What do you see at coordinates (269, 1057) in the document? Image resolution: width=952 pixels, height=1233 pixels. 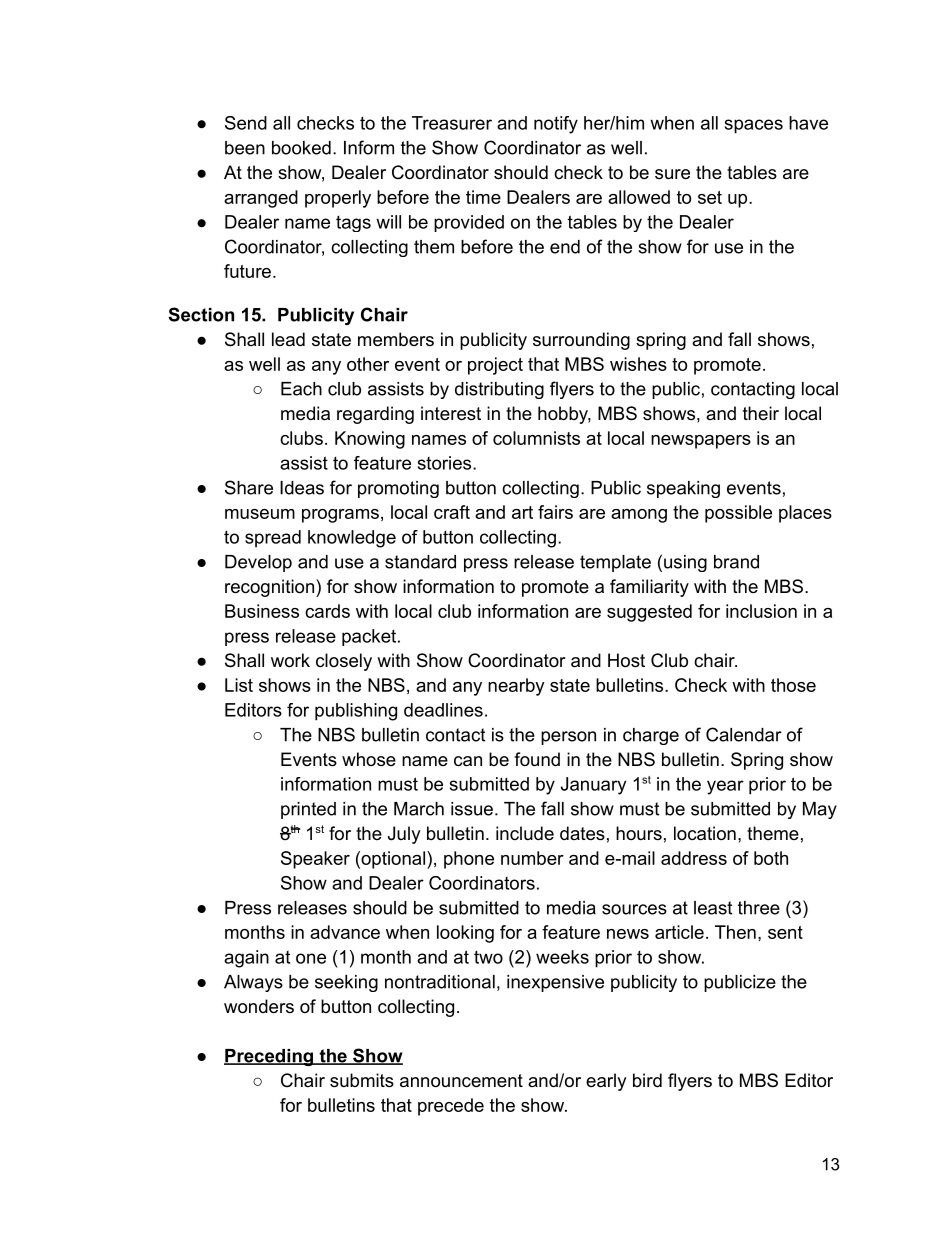 I see `Preceding` at bounding box center [269, 1057].
